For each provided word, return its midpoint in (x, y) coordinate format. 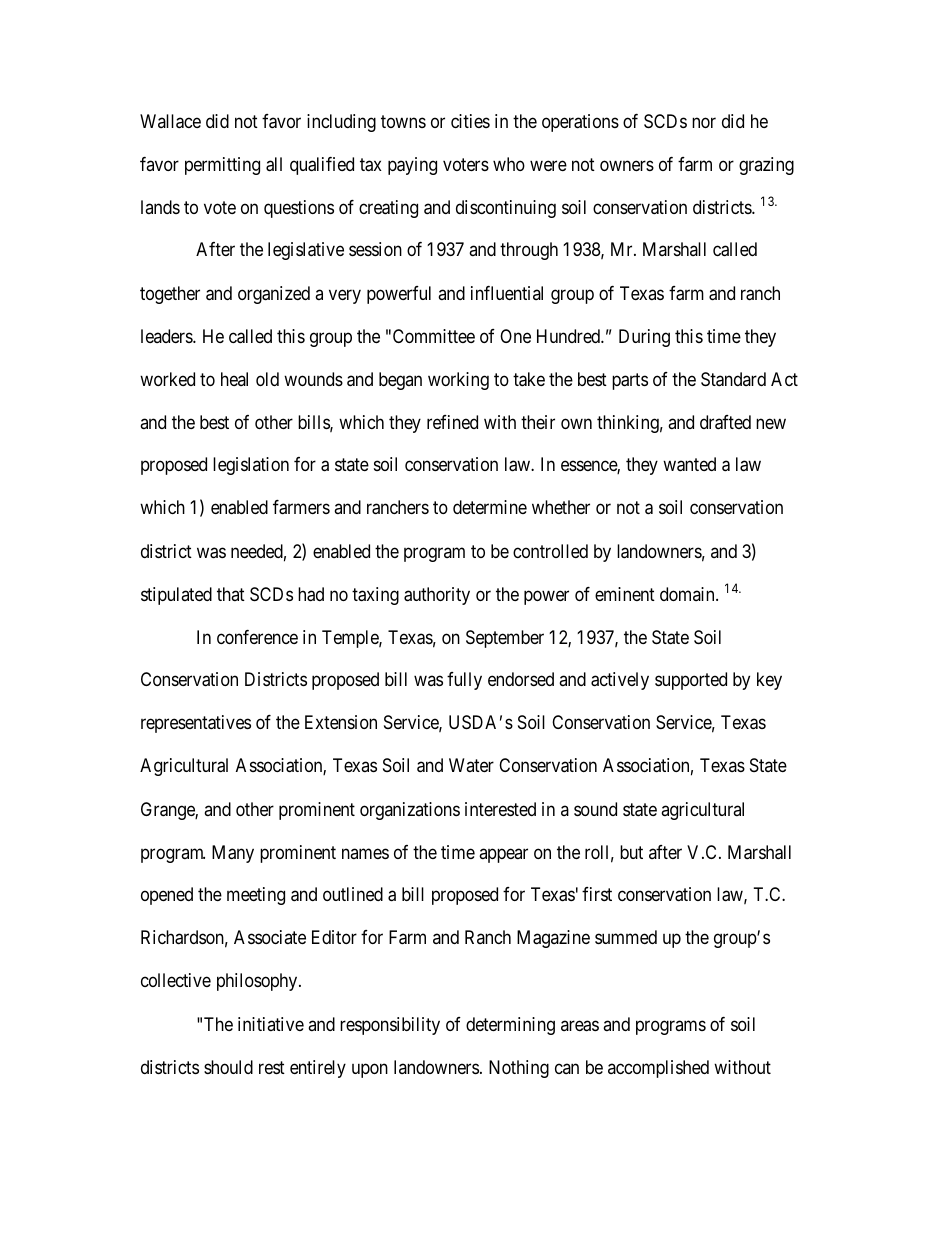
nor (704, 122)
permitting (222, 166)
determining (510, 1026)
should (228, 1067)
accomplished (658, 1069)
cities (470, 121)
